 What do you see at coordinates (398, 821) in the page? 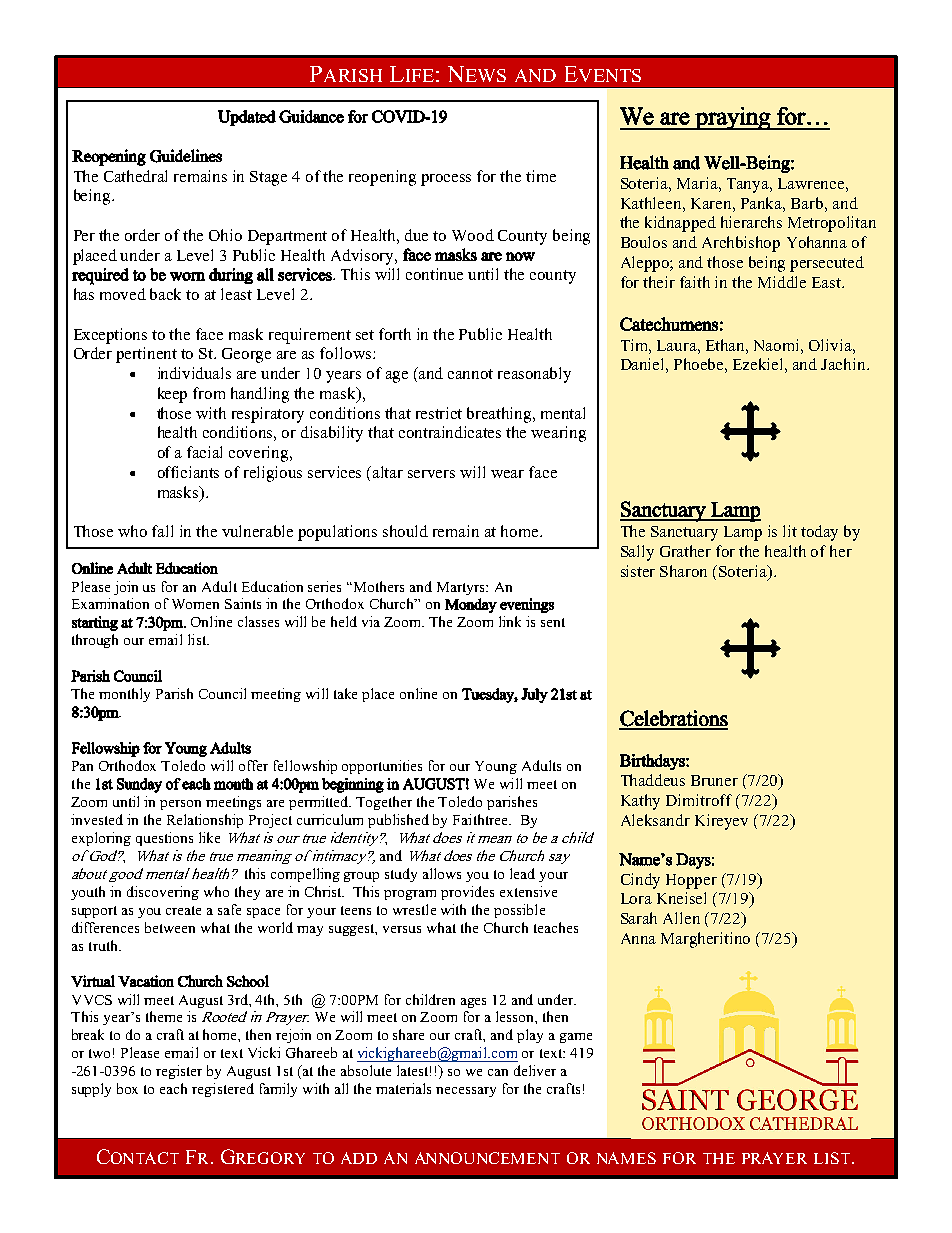
I see `published` at bounding box center [398, 821].
